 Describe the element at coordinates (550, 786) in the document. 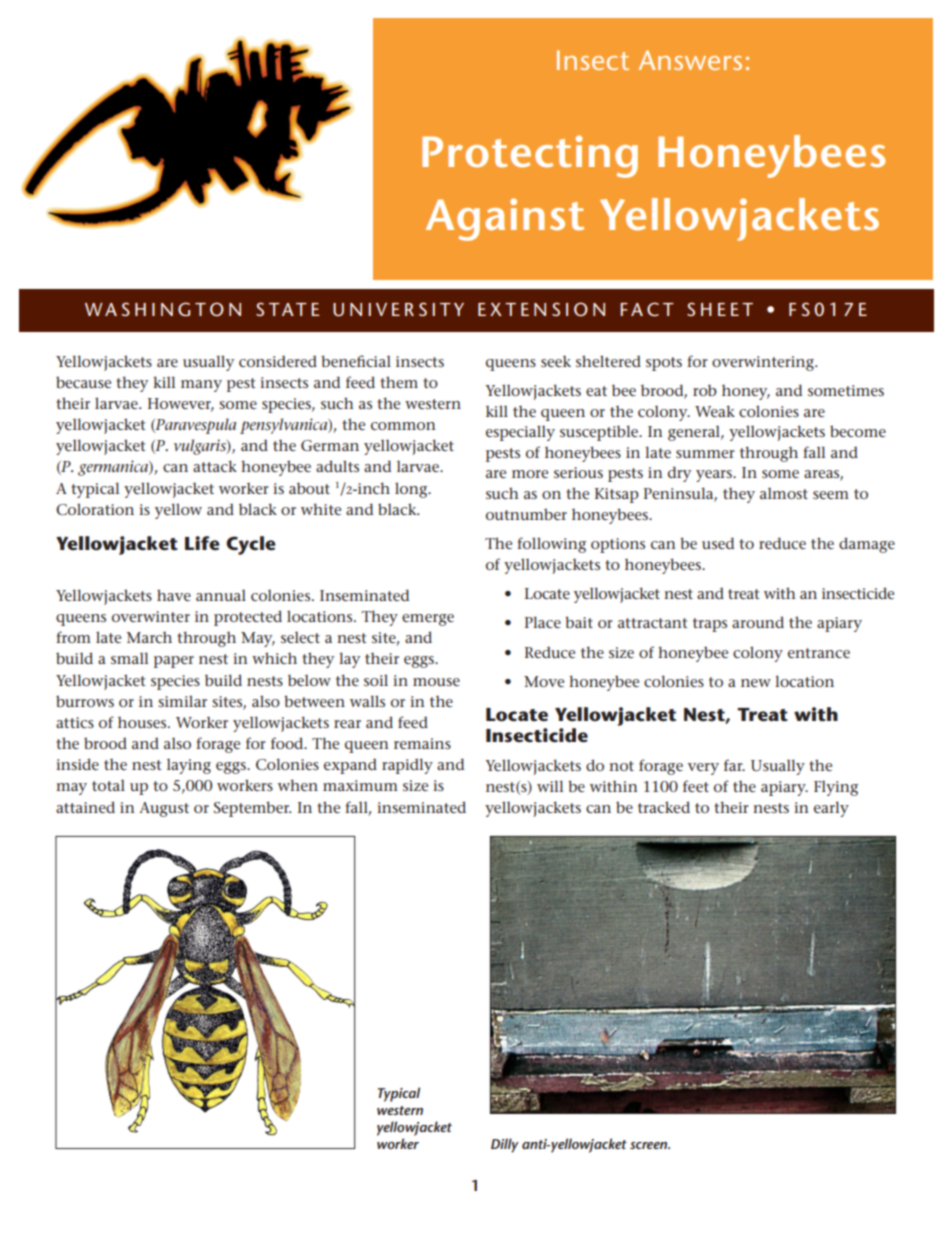

I see `will` at that location.
